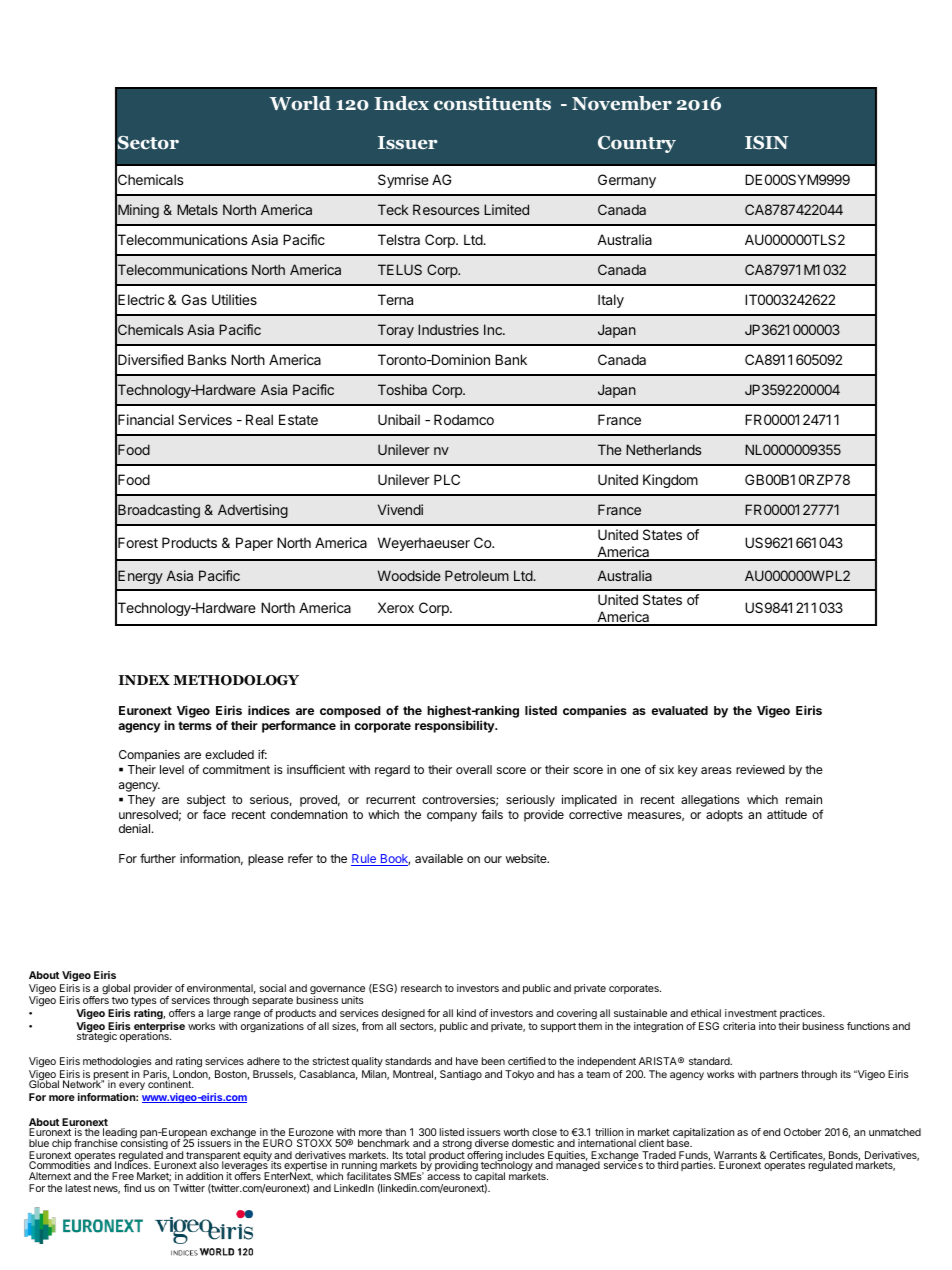 Image resolution: width=952 pixels, height=1270 pixels. Describe the element at coordinates (141, 801) in the screenshot. I see `They` at that location.
